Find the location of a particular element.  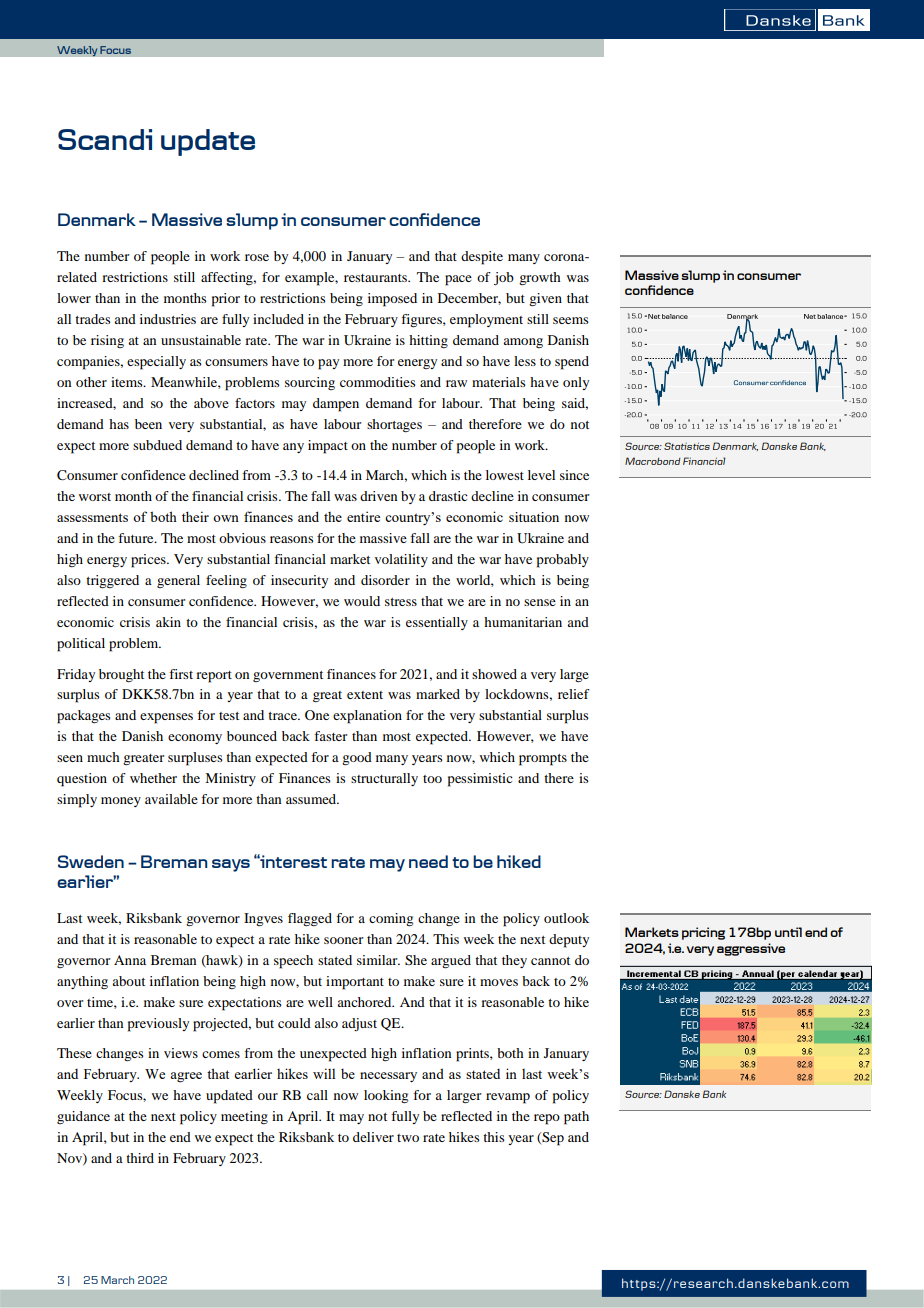

seems is located at coordinates (571, 320).
